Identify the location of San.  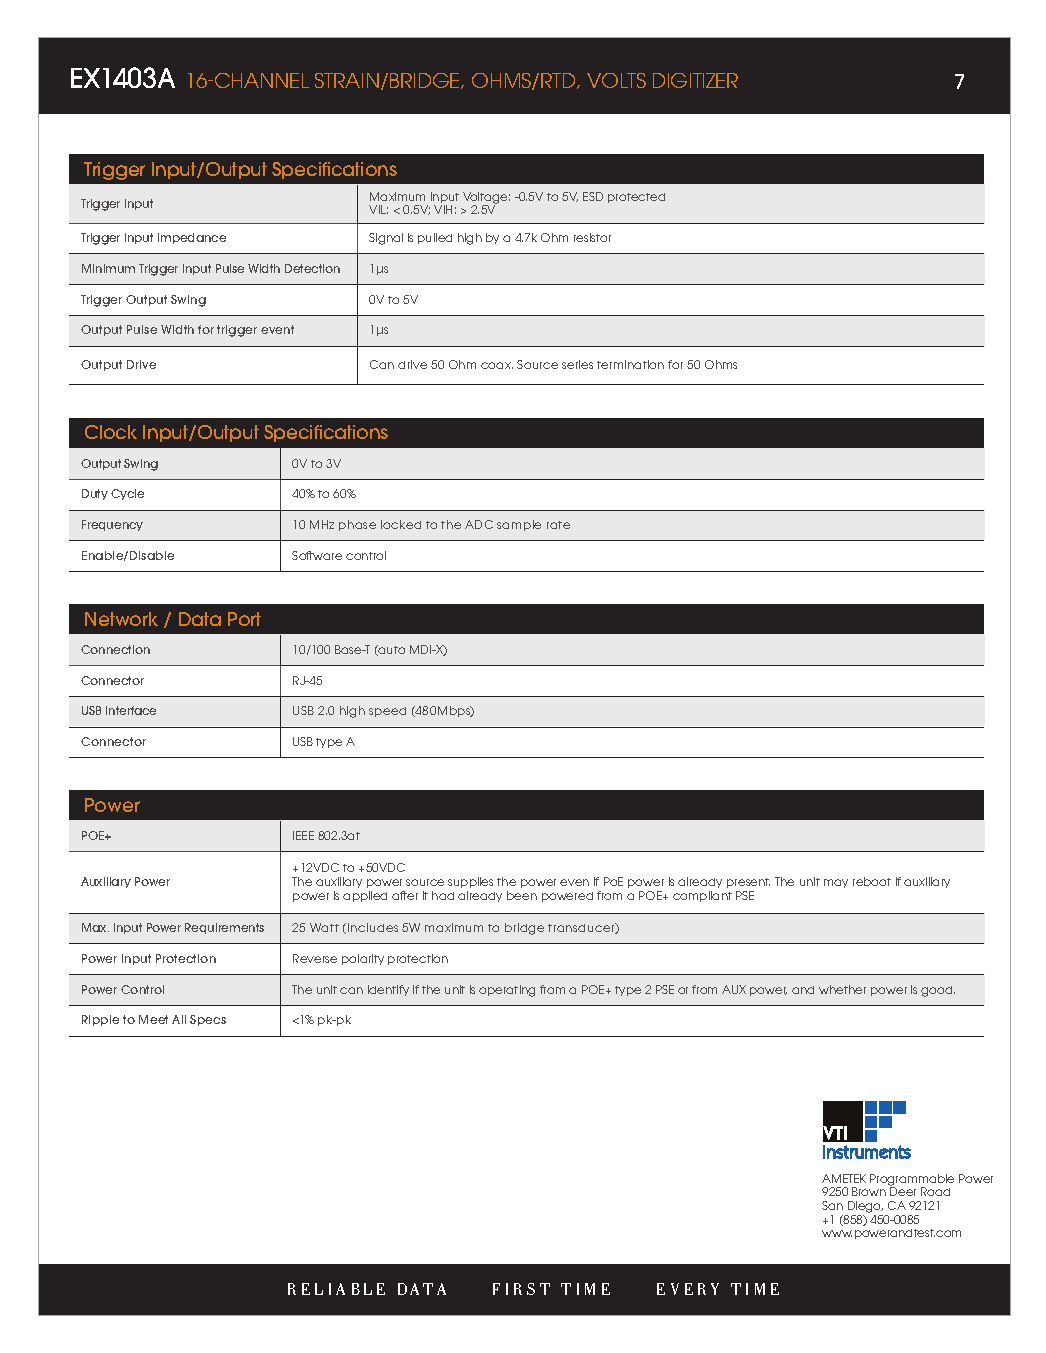
(832, 1205).
